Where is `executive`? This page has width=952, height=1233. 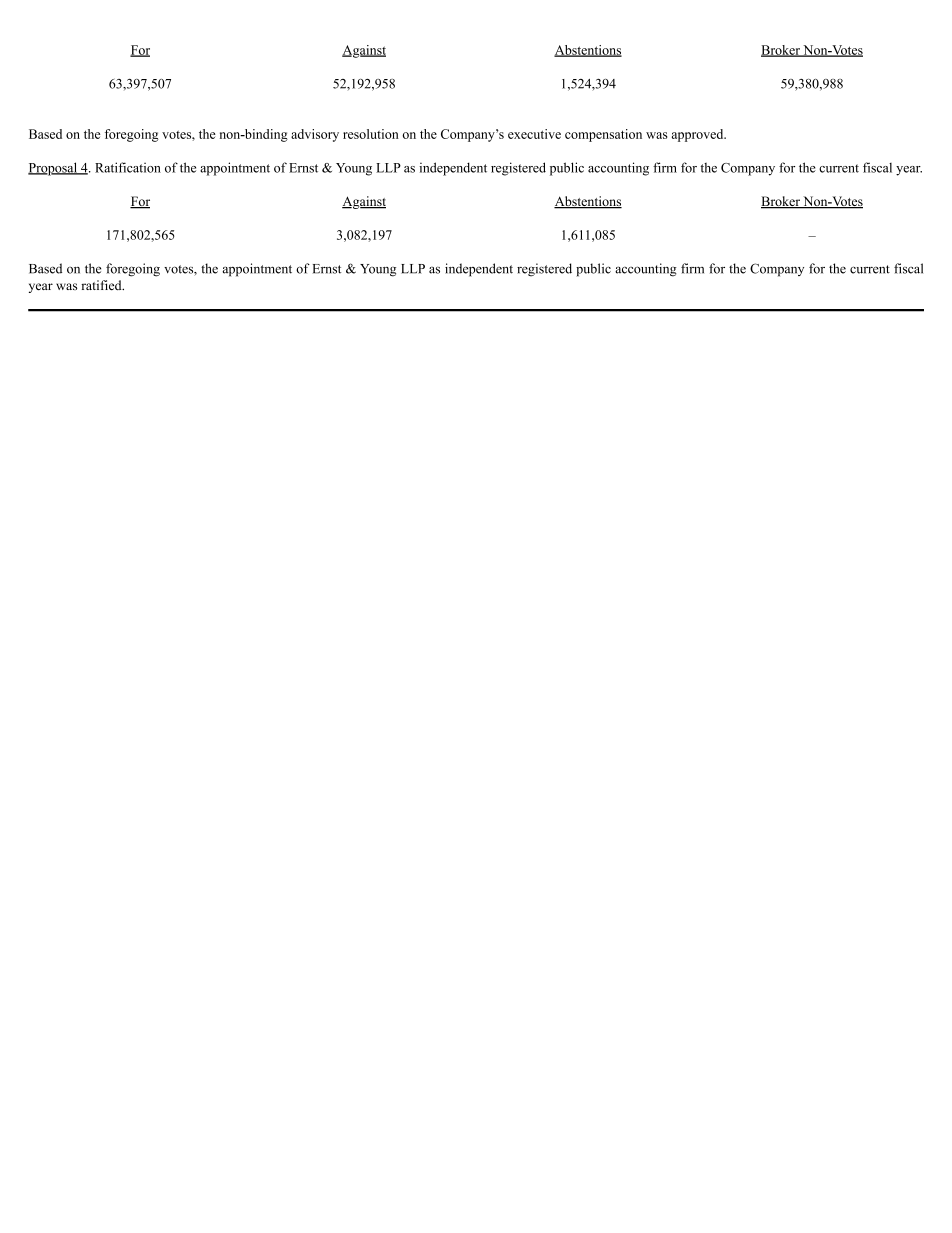 executive is located at coordinates (534, 134).
